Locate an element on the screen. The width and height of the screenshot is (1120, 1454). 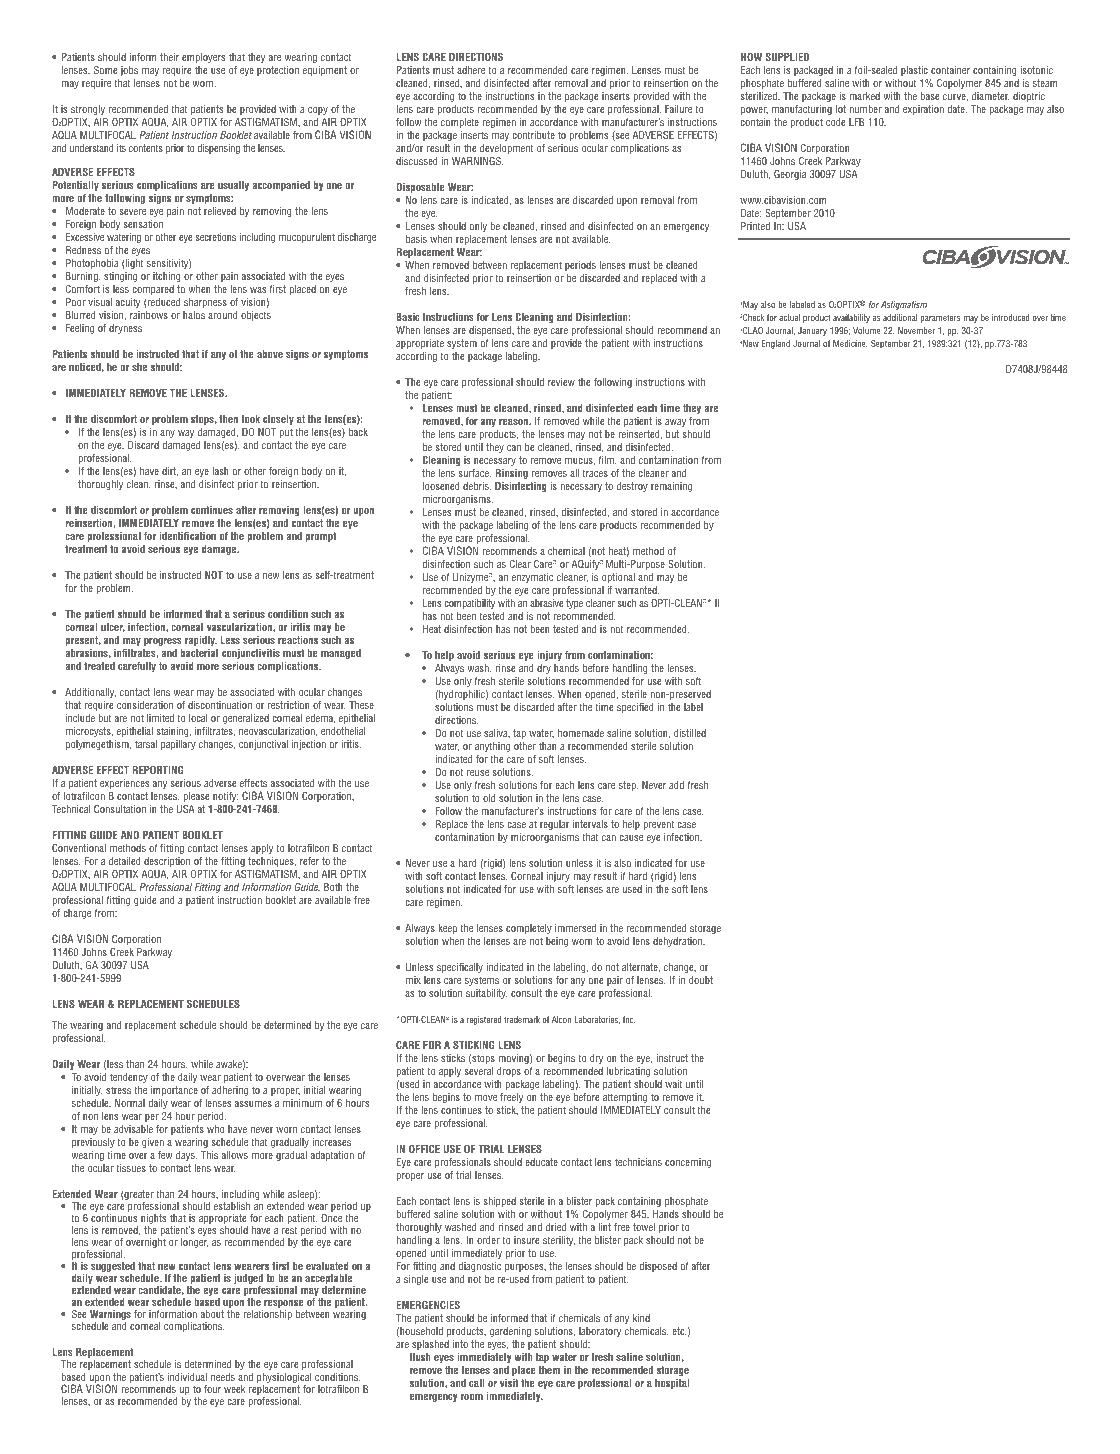
November is located at coordinates (916, 330).
